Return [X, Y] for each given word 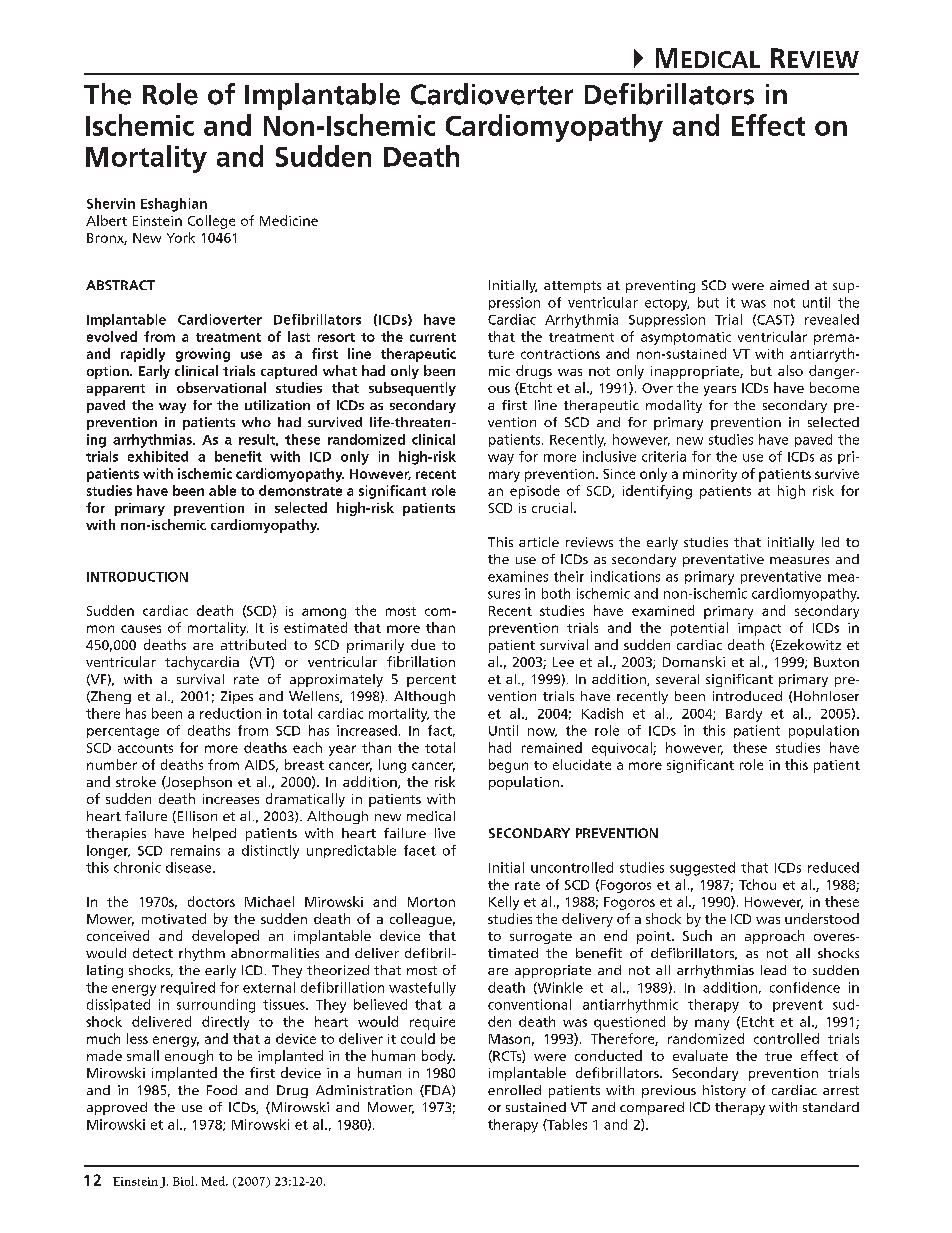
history [724, 1091]
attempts [572, 287]
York [181, 237]
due [423, 644]
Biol [185, 1181]
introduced [747, 696]
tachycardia [202, 663]
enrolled [514, 1090]
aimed [789, 285]
